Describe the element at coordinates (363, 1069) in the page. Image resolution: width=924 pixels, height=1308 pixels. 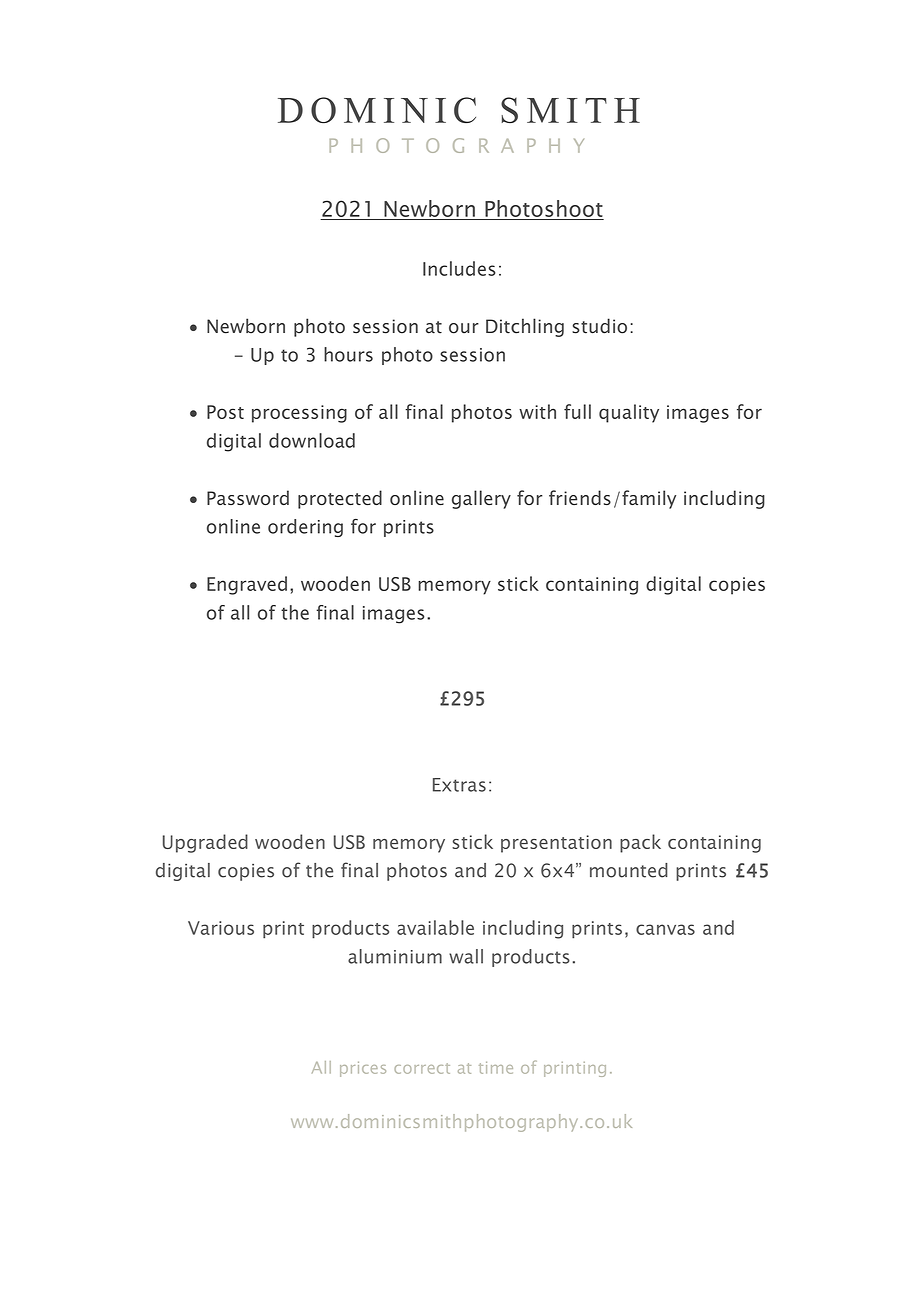
I see `prices` at that location.
